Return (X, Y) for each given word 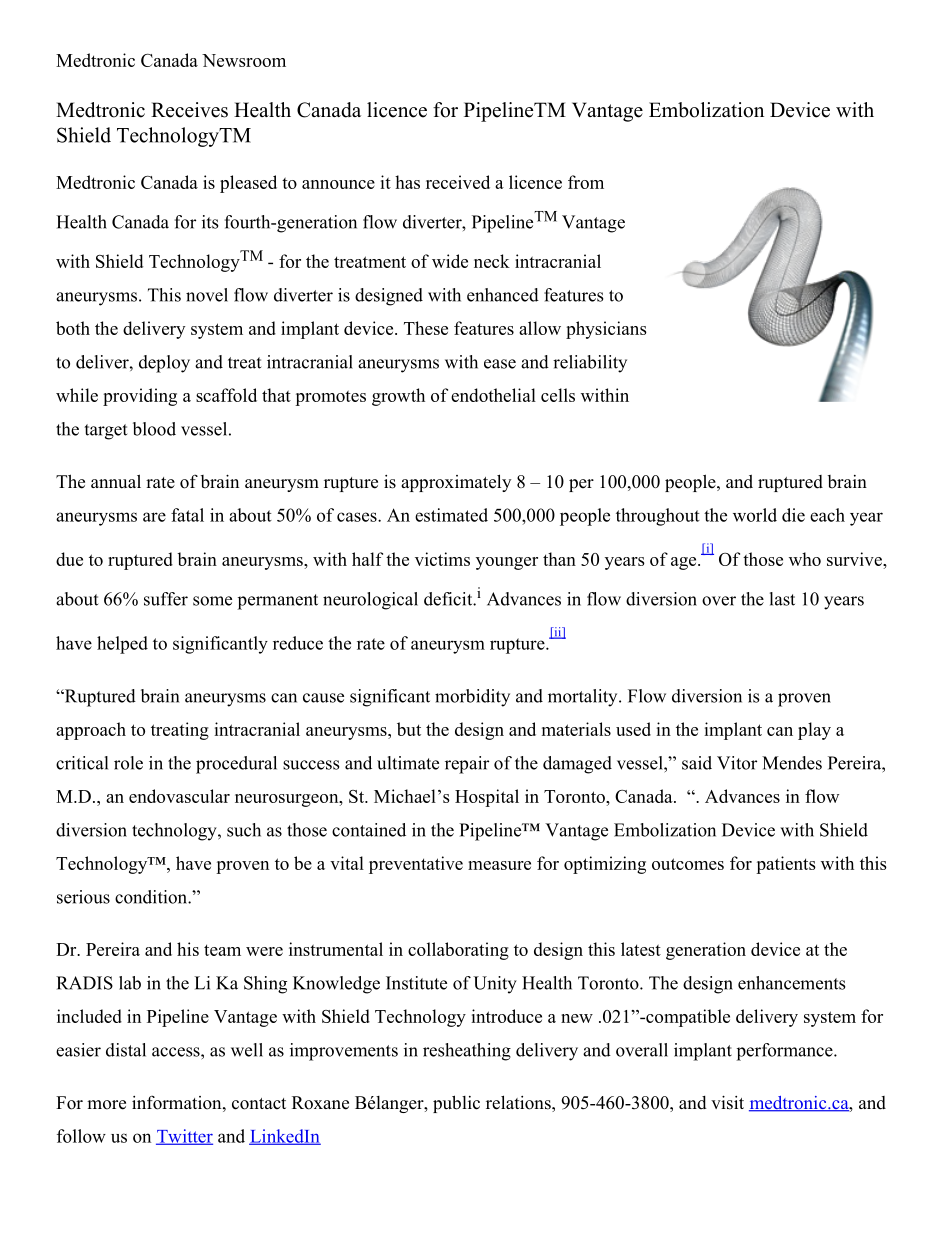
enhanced (503, 295)
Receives (189, 110)
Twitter (184, 1137)
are (154, 517)
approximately (456, 483)
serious (83, 897)
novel (207, 295)
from (586, 182)
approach (91, 731)
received (458, 182)
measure (499, 865)
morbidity (472, 698)
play (814, 731)
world (755, 515)
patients (786, 865)
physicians (606, 330)
